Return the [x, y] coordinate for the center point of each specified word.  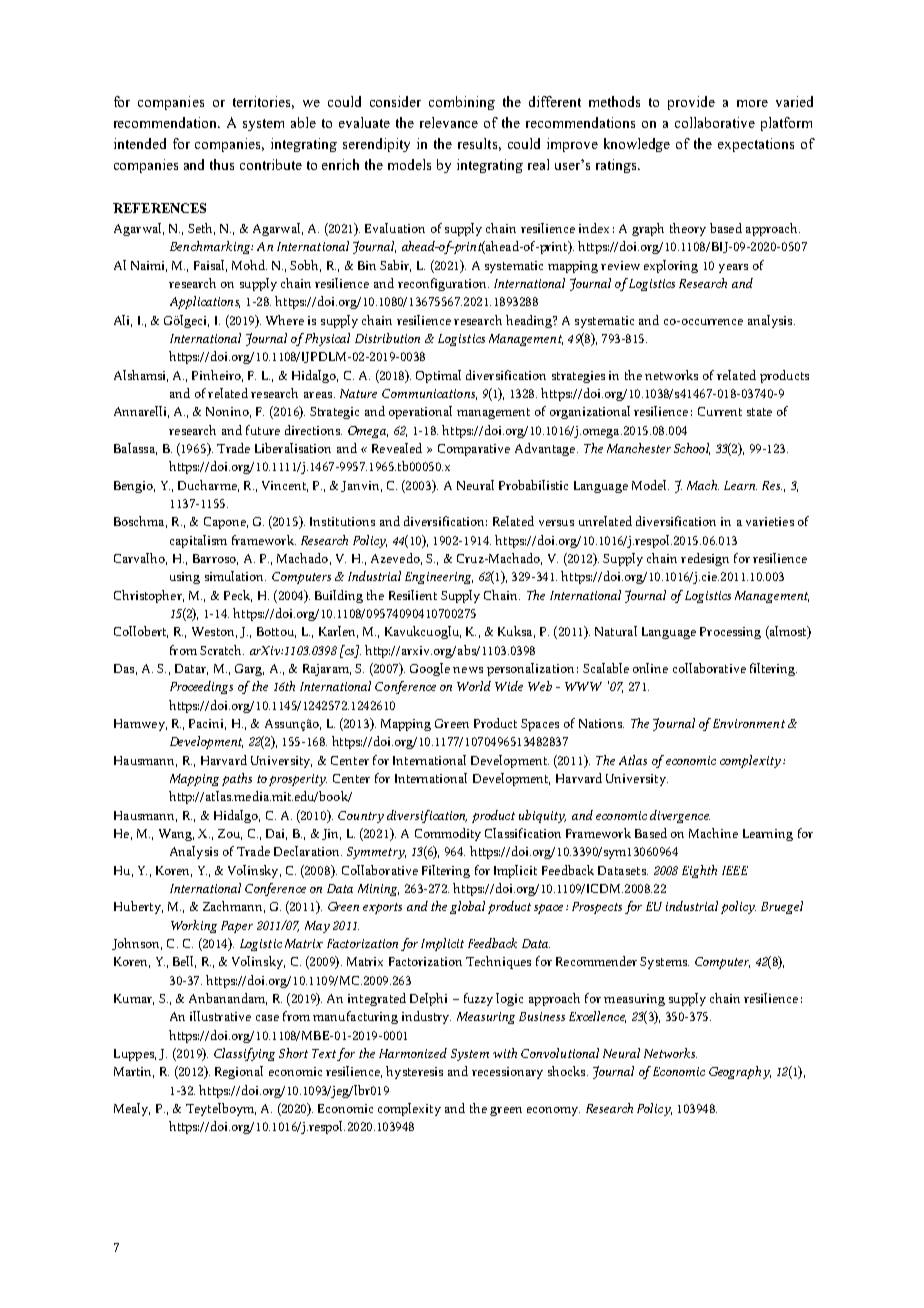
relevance [449, 122]
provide [691, 103]
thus [222, 164]
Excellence [597, 1017]
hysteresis [414, 1072]
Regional [239, 1072]
